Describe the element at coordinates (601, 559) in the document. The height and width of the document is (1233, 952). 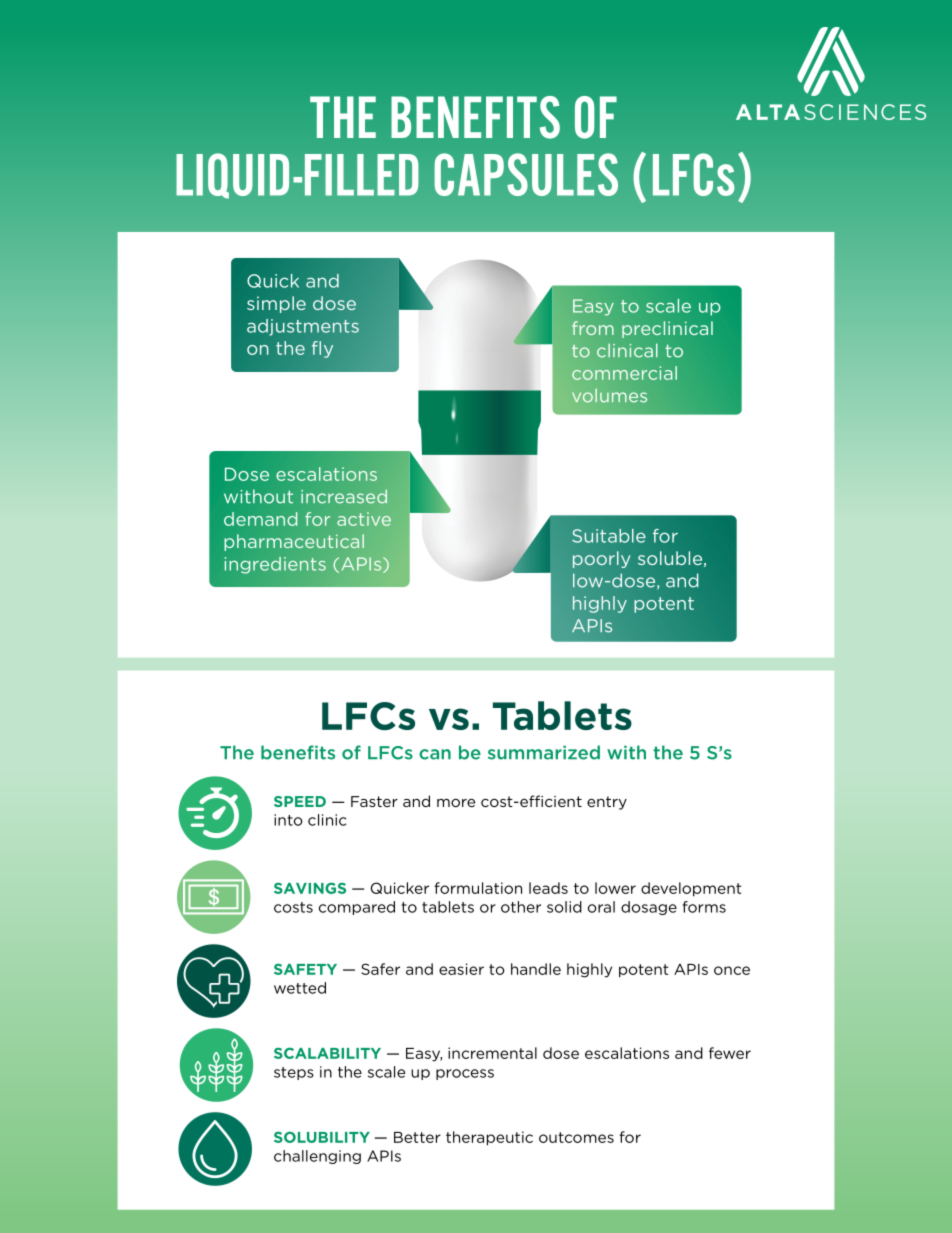
I see `poorly` at that location.
